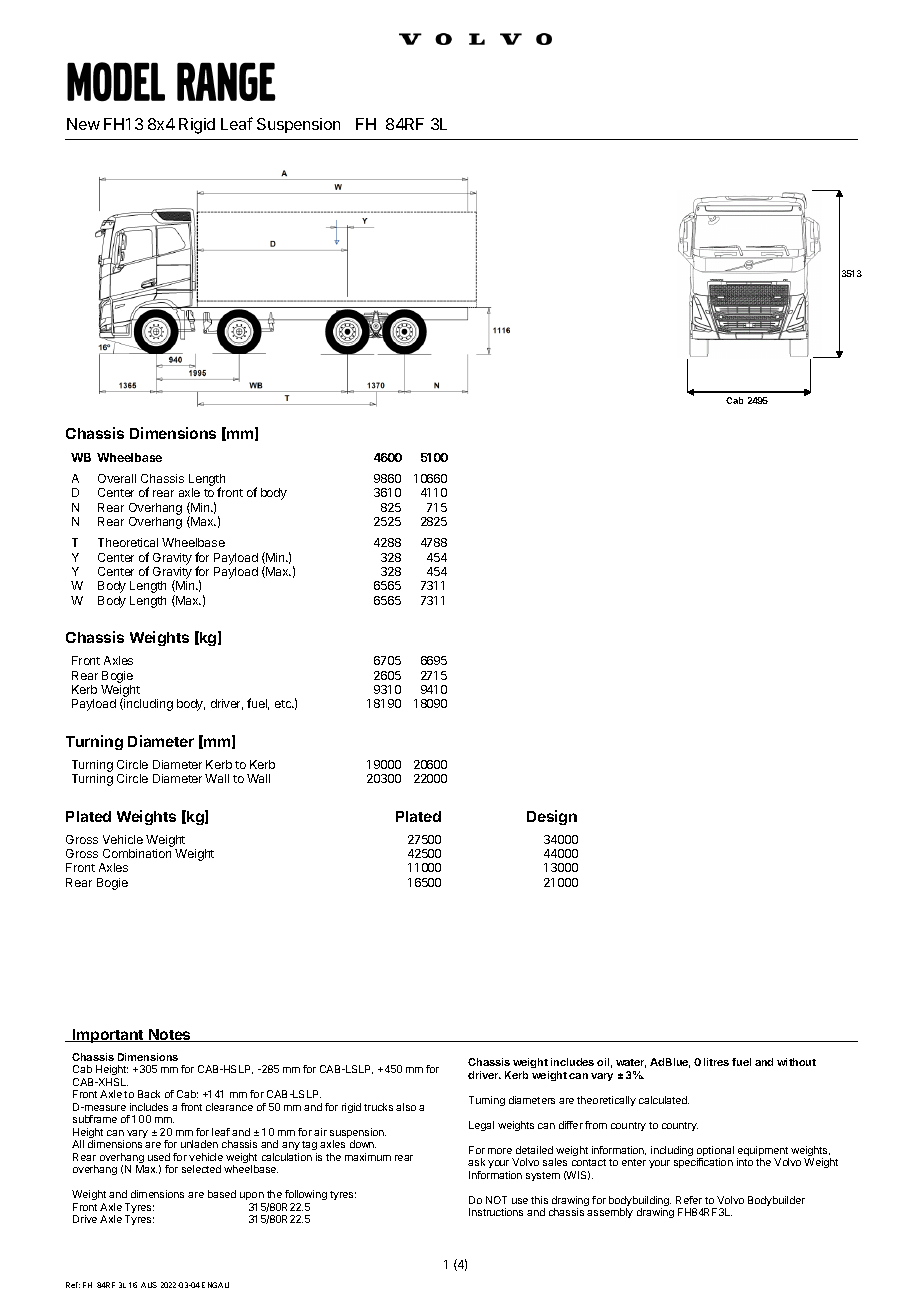 Image resolution: width=924 pixels, height=1308 pixels. Describe the element at coordinates (716, 1062) in the image. I see `litres` at that location.
